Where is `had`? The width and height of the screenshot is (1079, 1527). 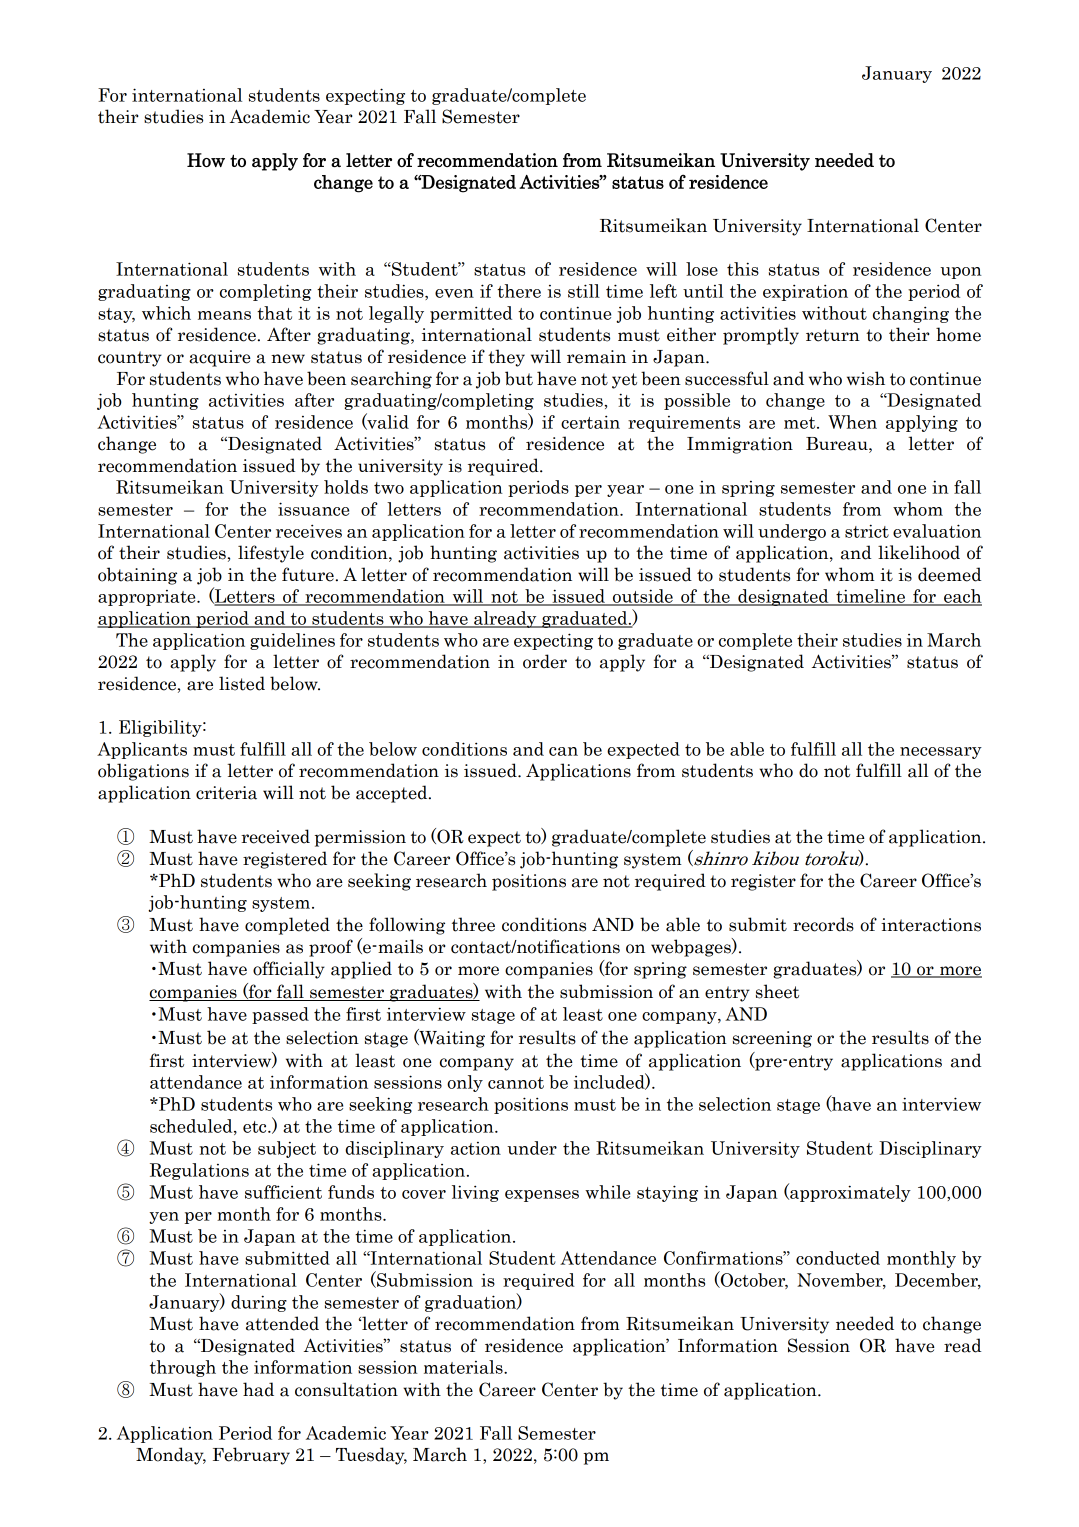
had is located at coordinates (258, 1389).
